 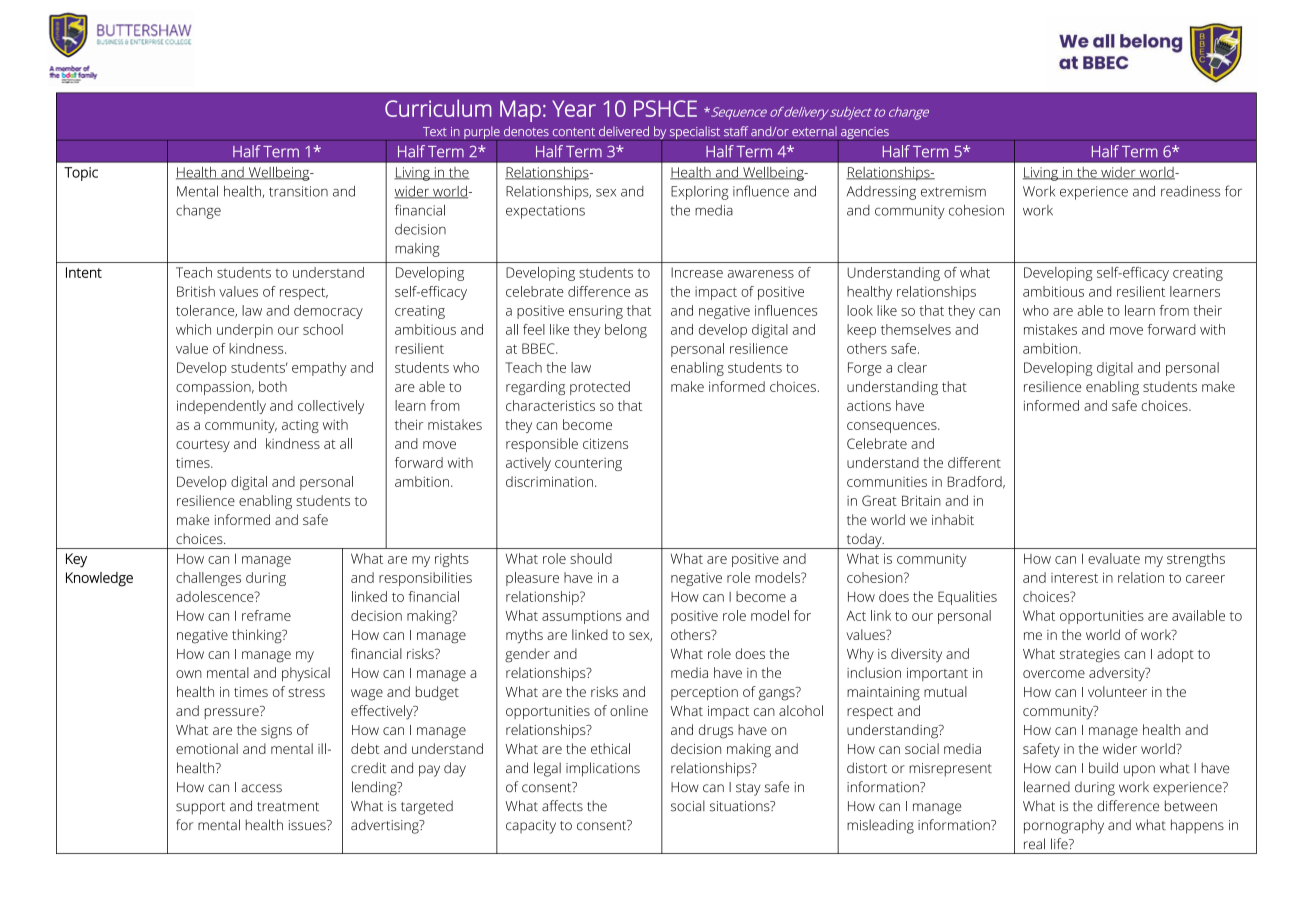 I want to click on delivered, so click(x=624, y=131).
